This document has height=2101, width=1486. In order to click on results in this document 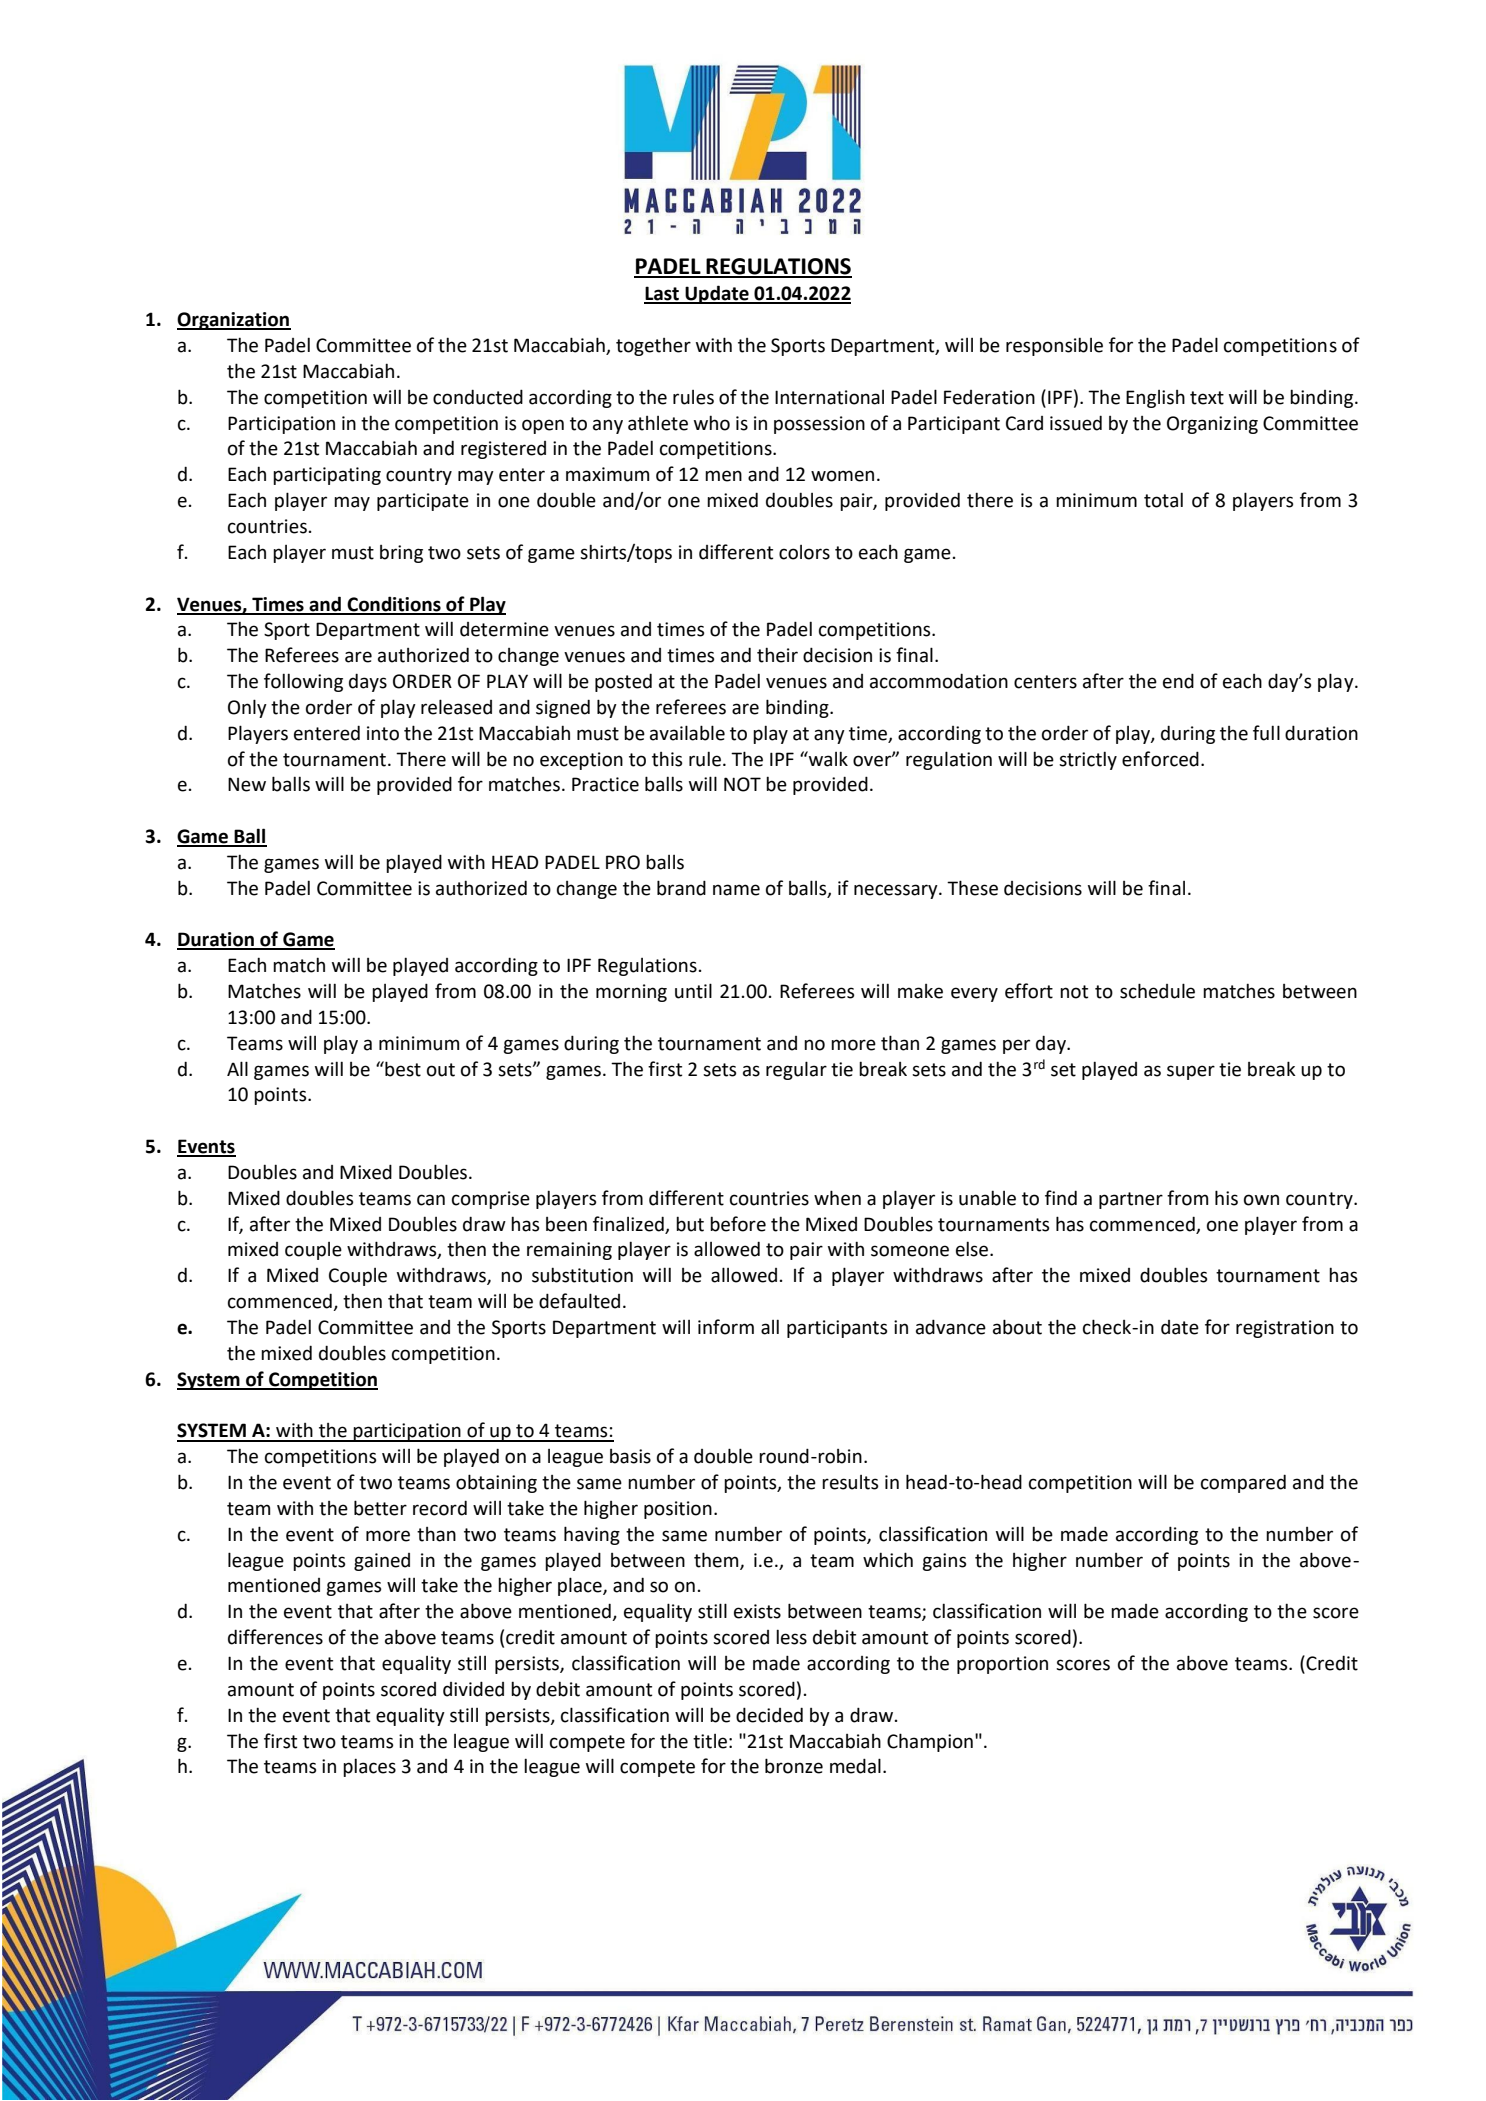, I will do `click(850, 1482)`.
